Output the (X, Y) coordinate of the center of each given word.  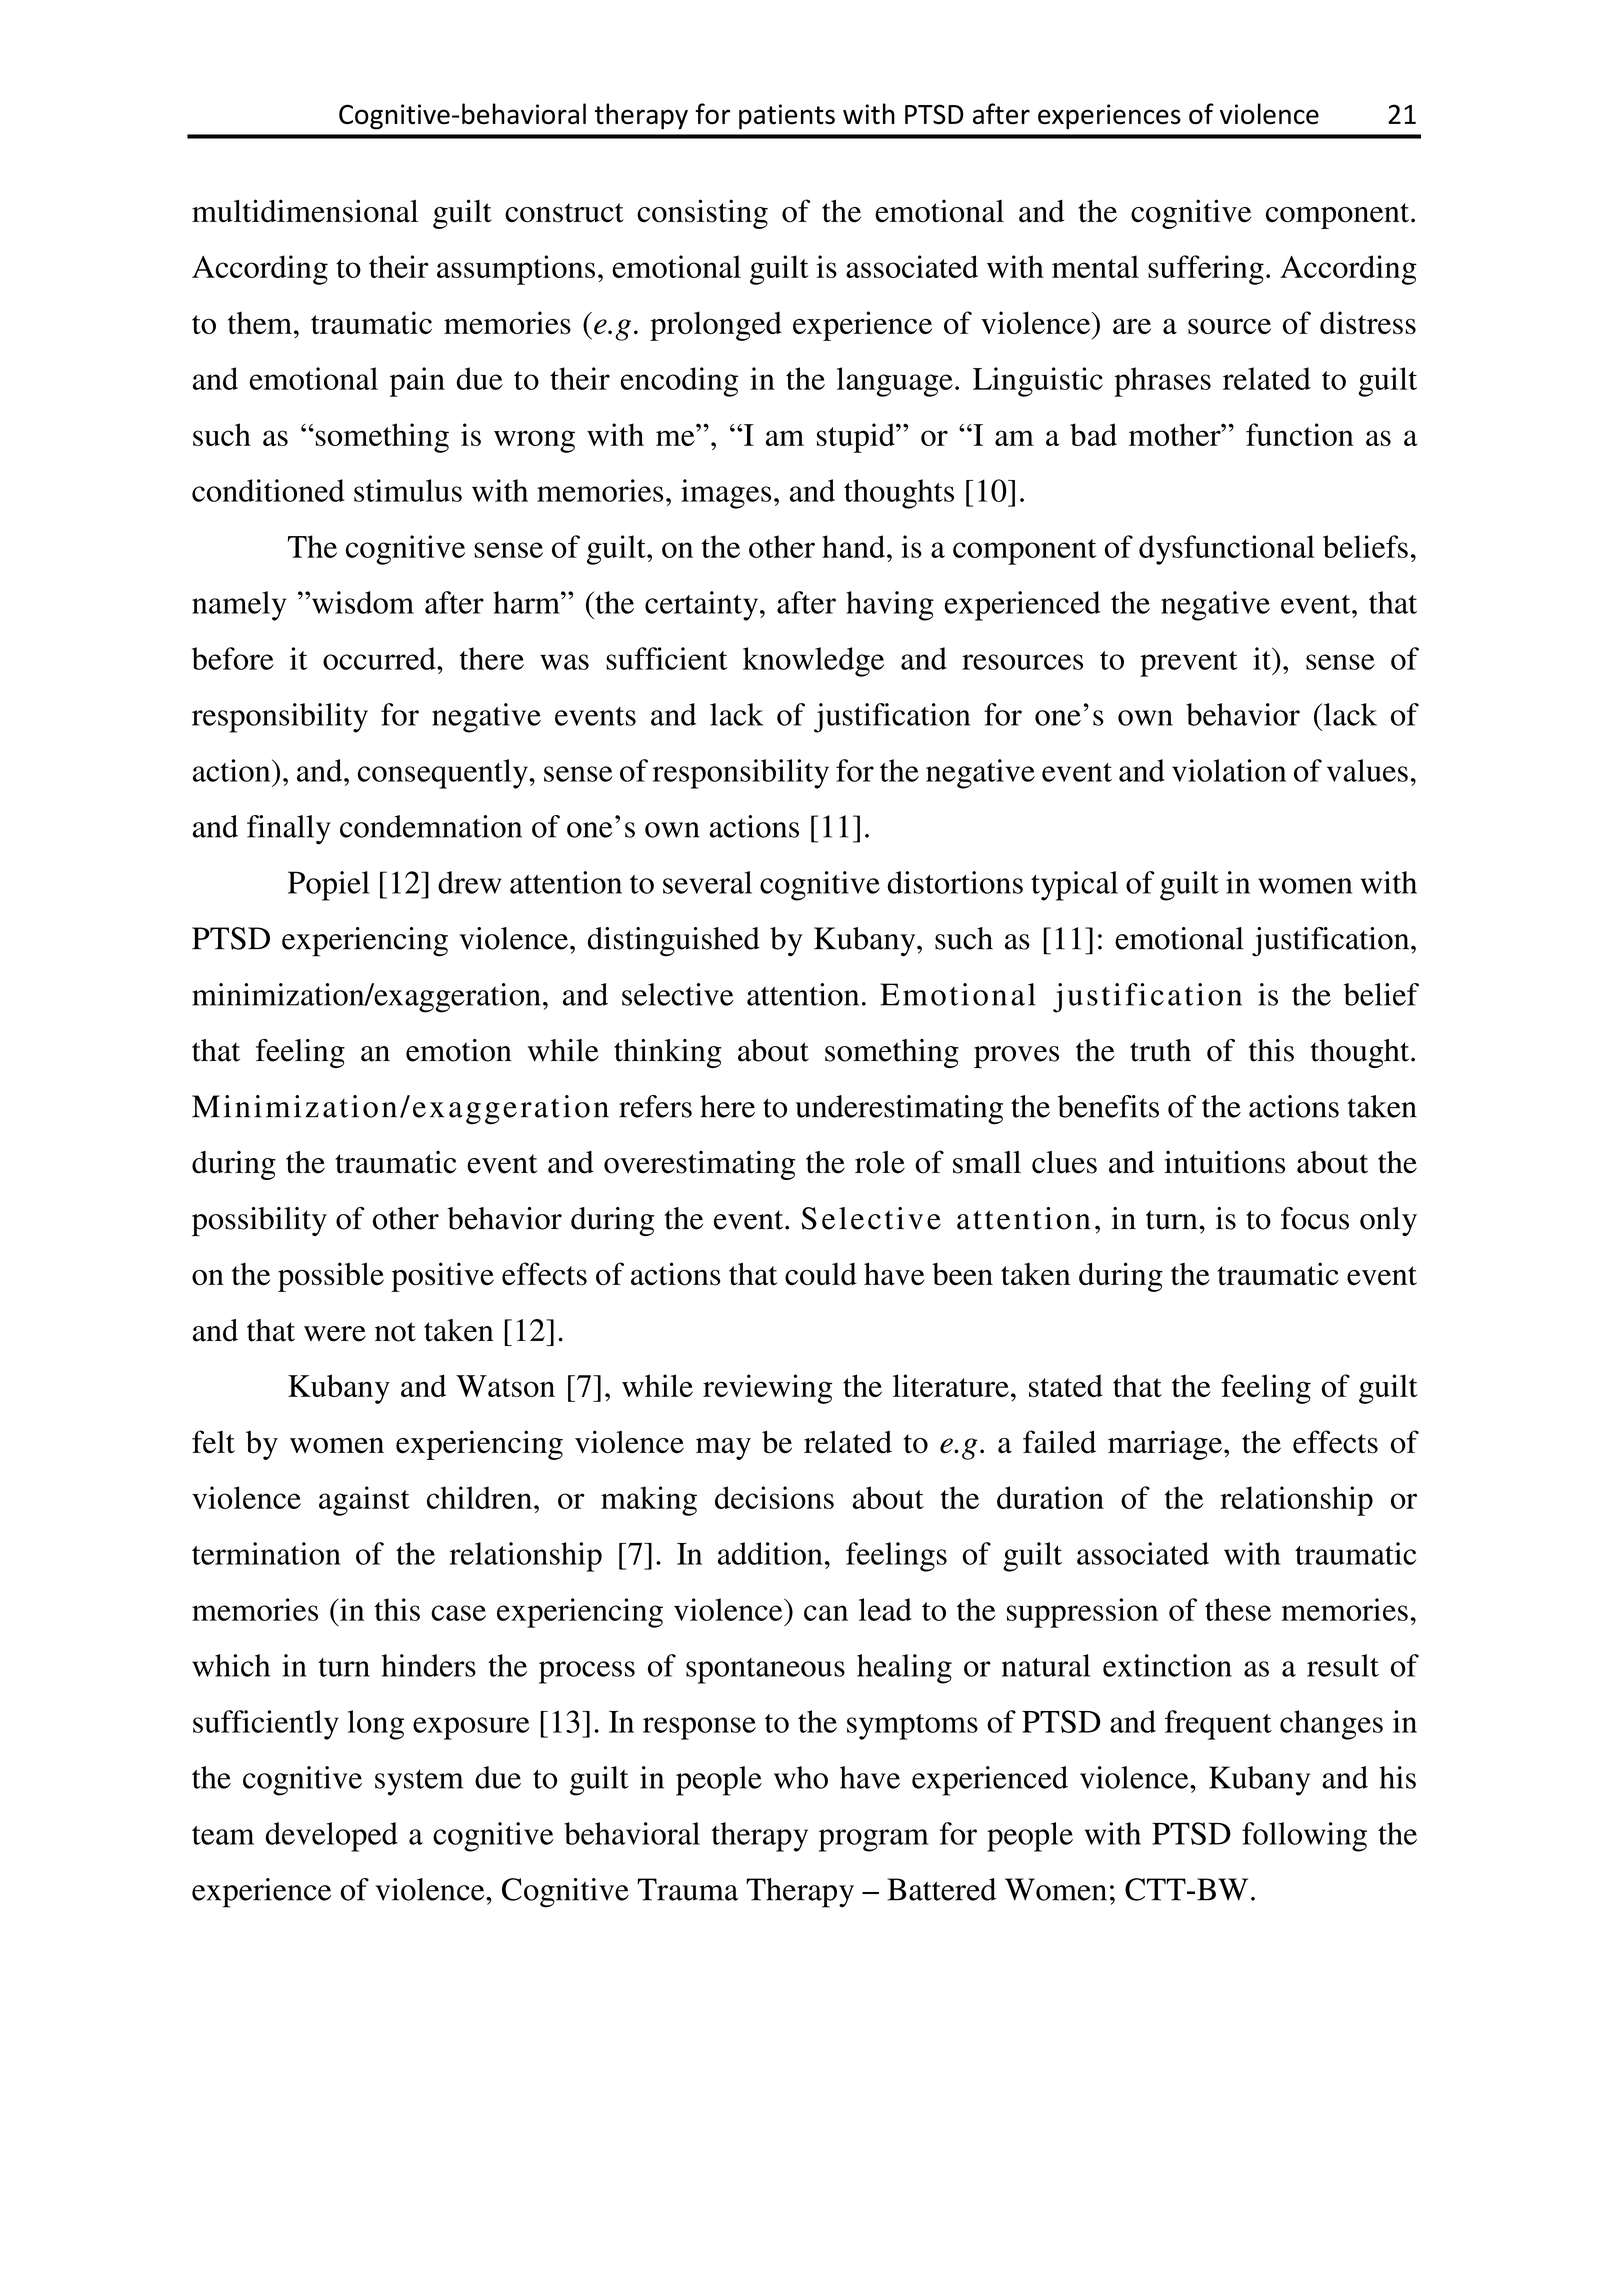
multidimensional (305, 211)
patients (787, 117)
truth (1160, 1050)
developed (331, 1837)
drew (469, 882)
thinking (668, 1053)
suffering (1206, 270)
